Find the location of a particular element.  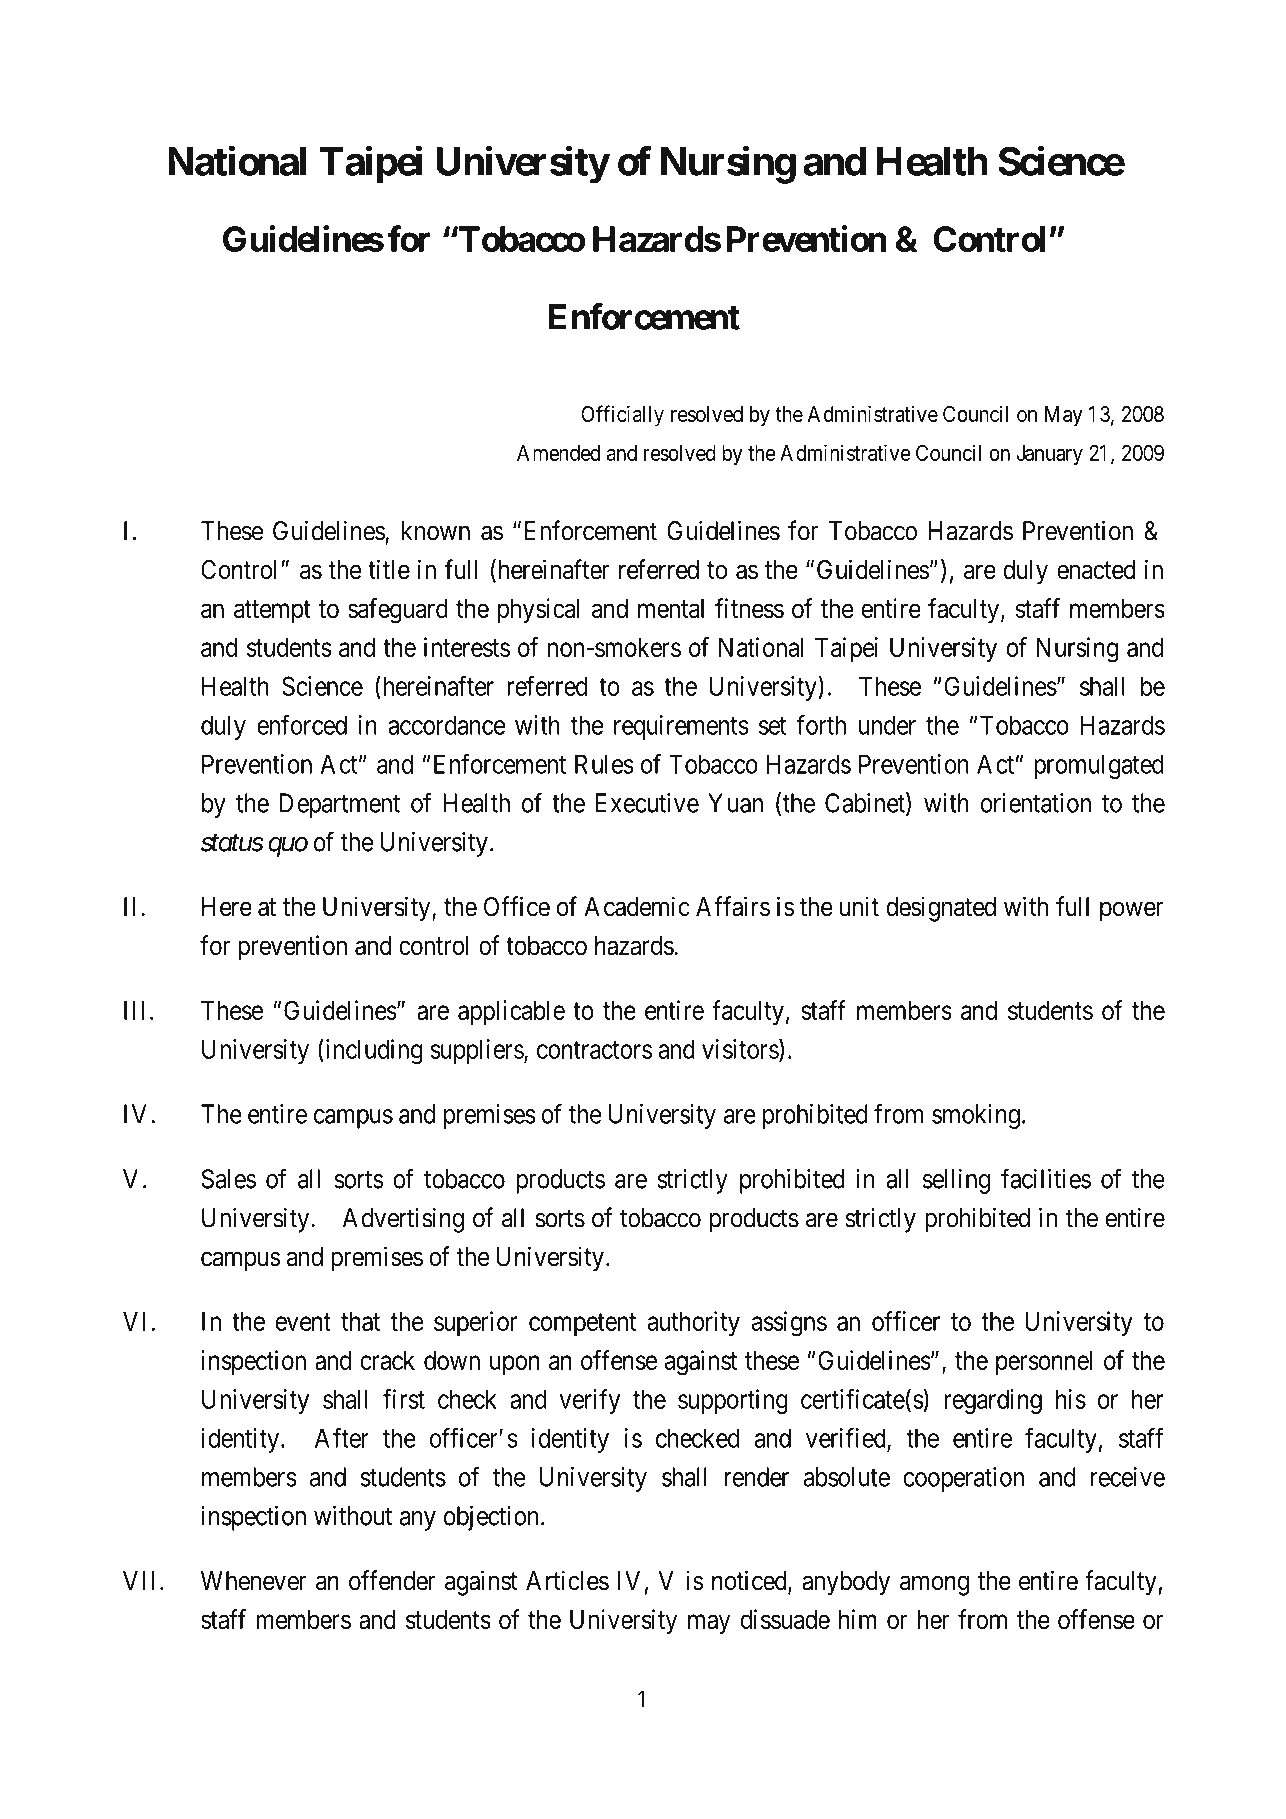

Whenever is located at coordinates (254, 1581).
